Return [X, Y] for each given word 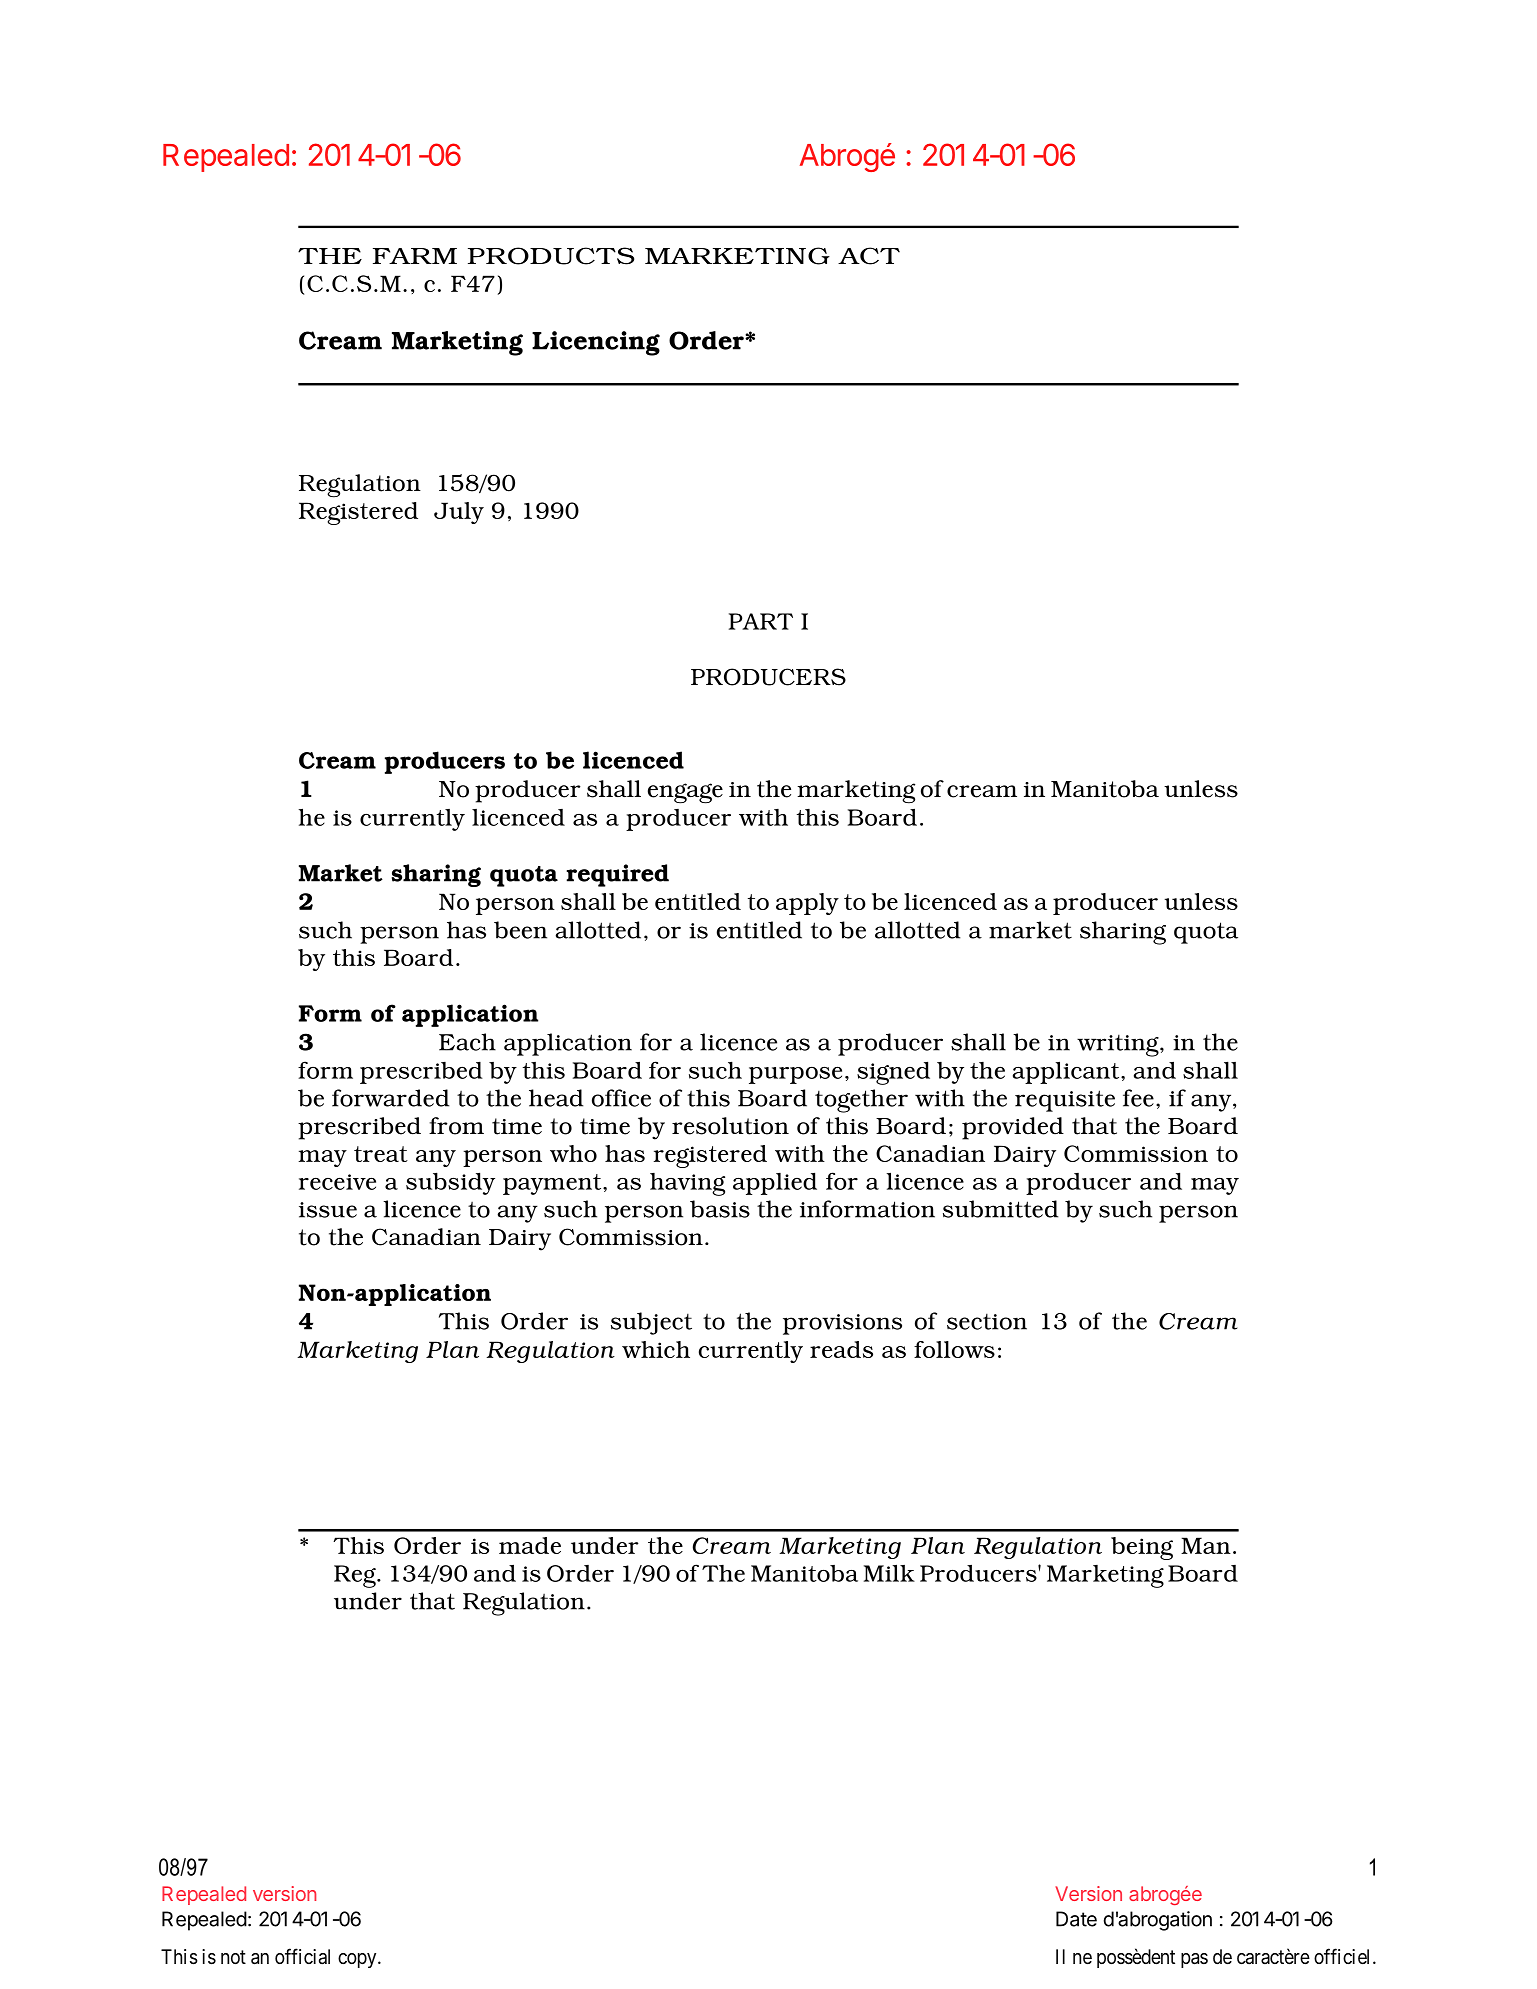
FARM [415, 256]
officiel [1344, 1956]
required [617, 875]
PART [761, 621]
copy [358, 1960]
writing [1119, 1045]
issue [328, 1210]
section [987, 1321]
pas [1194, 1960]
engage [685, 793]
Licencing [596, 343]
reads [841, 1349]
